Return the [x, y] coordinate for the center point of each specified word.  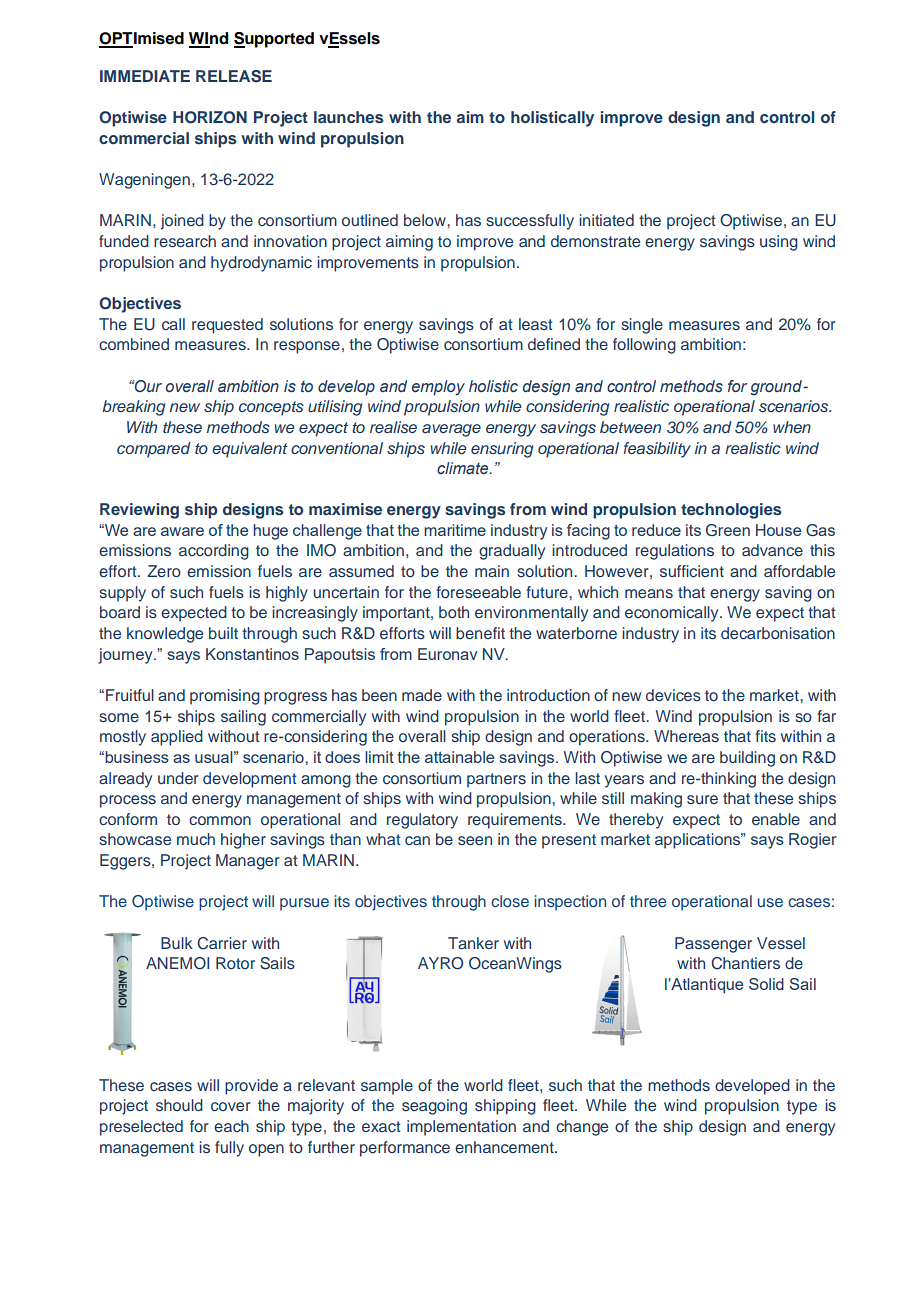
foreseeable [478, 592]
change [582, 1128]
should [179, 1105]
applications [699, 841]
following [644, 346]
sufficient [692, 571]
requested [227, 326]
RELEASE [234, 76]
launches [349, 117]
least [536, 324]
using [779, 243]
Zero [164, 571]
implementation [461, 1128]
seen [475, 840]
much [196, 839]
